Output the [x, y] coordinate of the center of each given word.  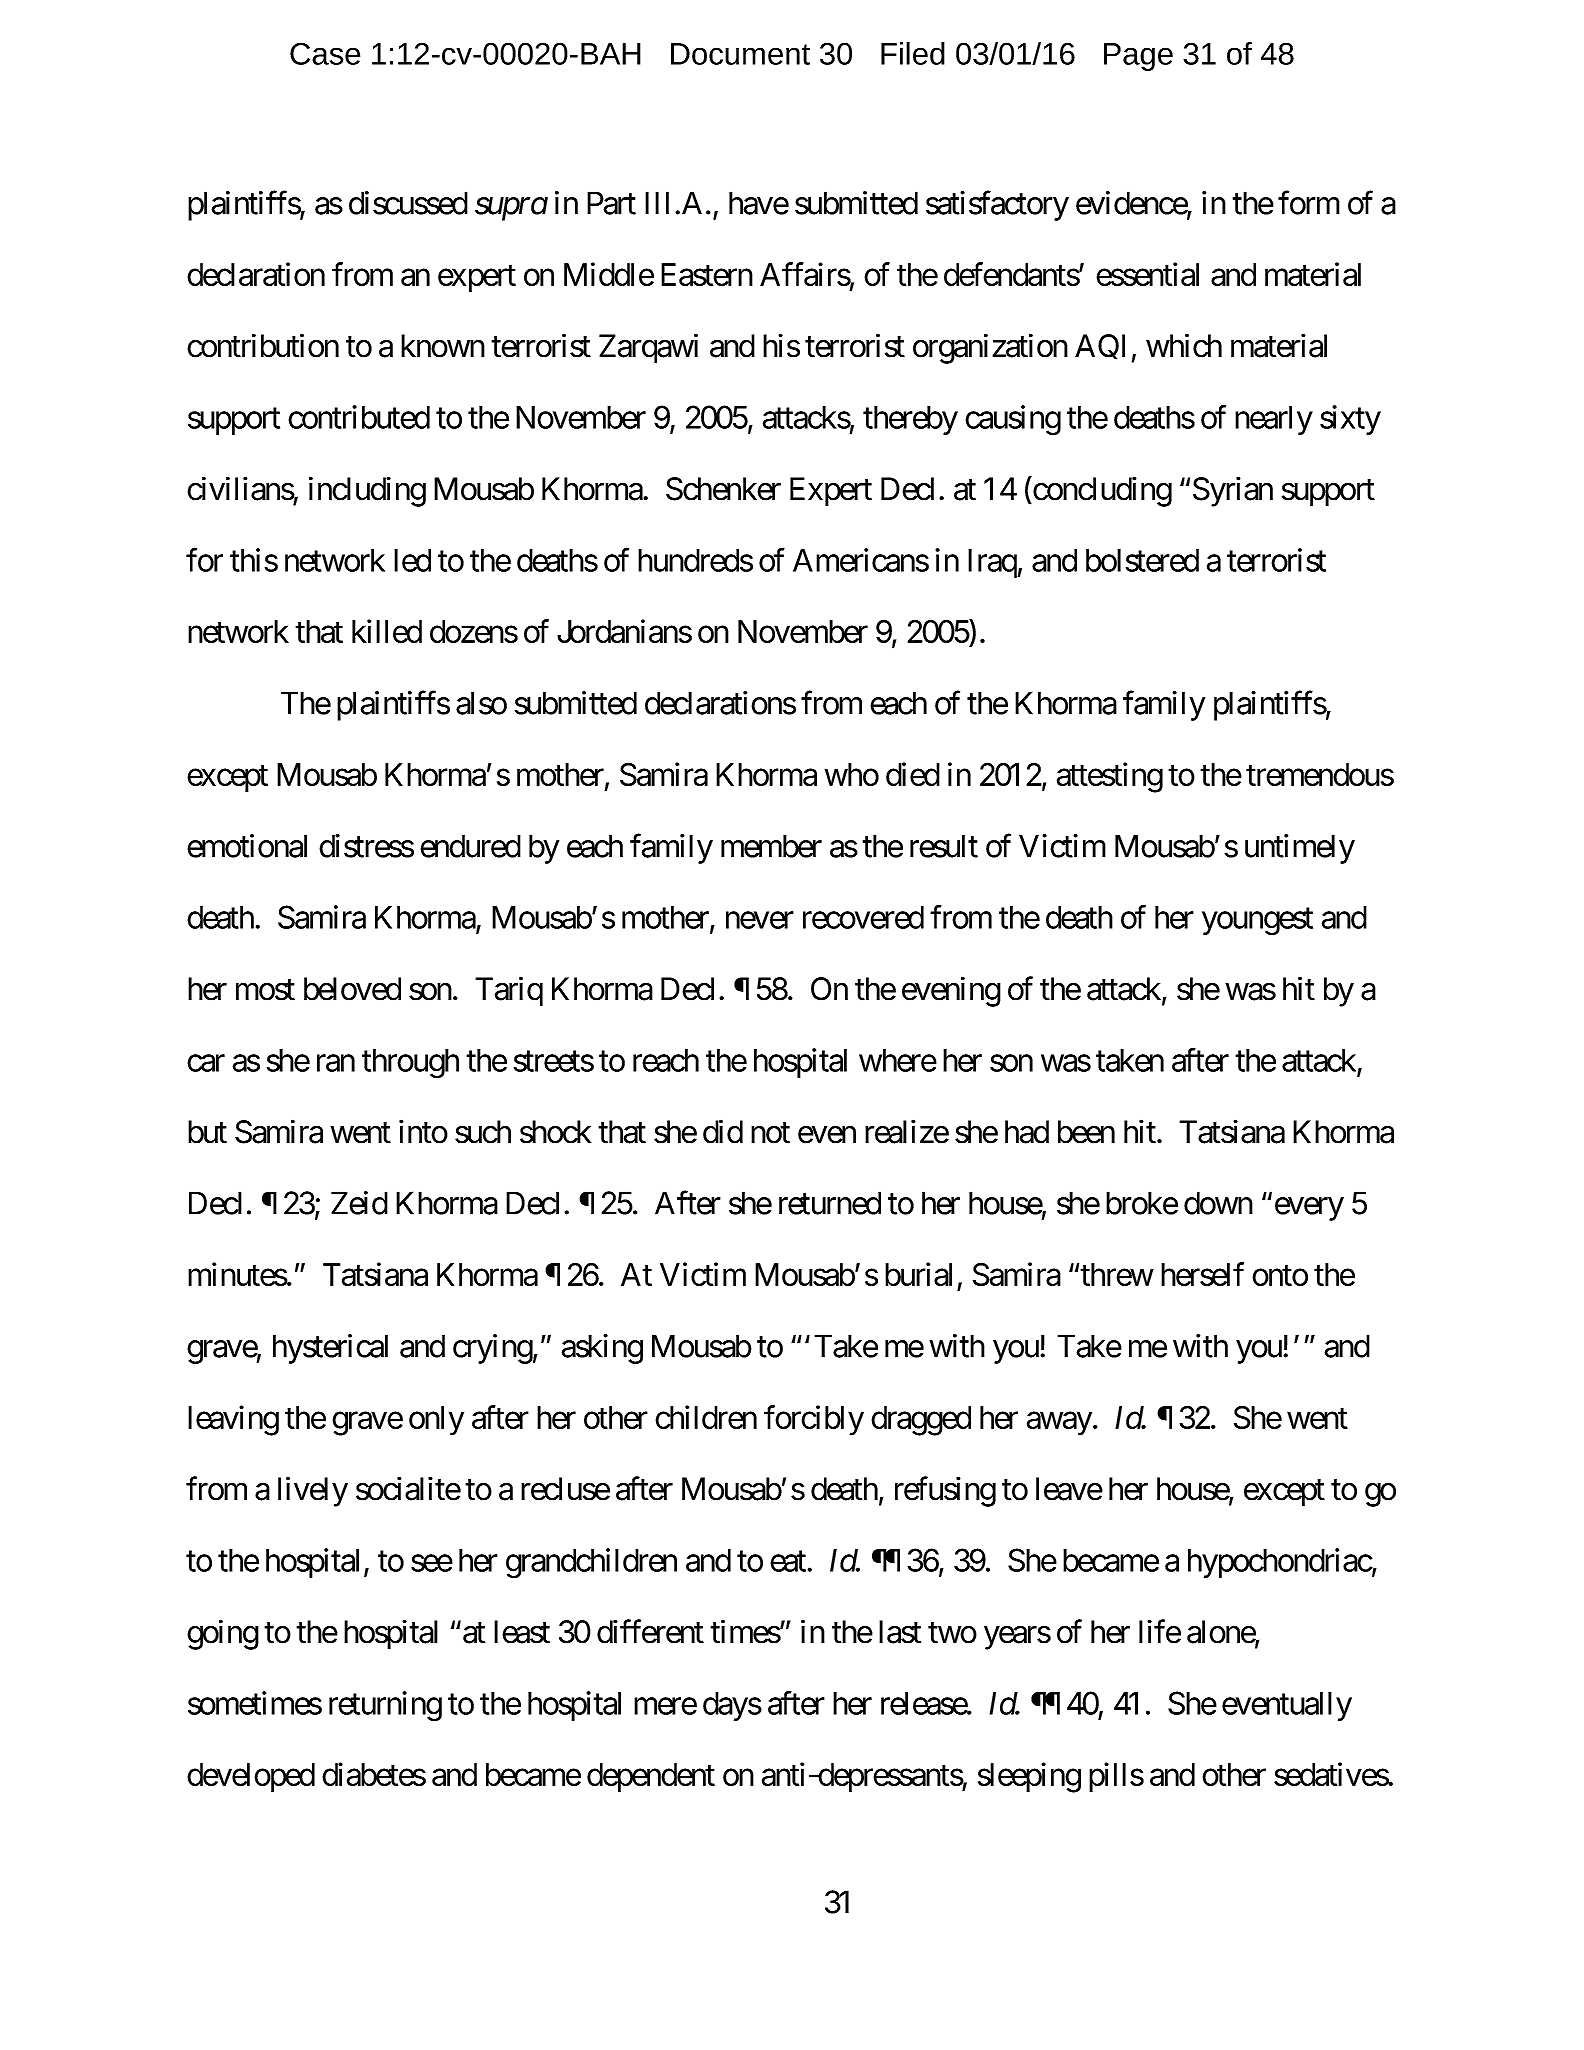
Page [1138, 57]
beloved [352, 989]
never [760, 920]
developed [251, 1777]
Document [740, 54]
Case [325, 53]
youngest [1257, 922]
